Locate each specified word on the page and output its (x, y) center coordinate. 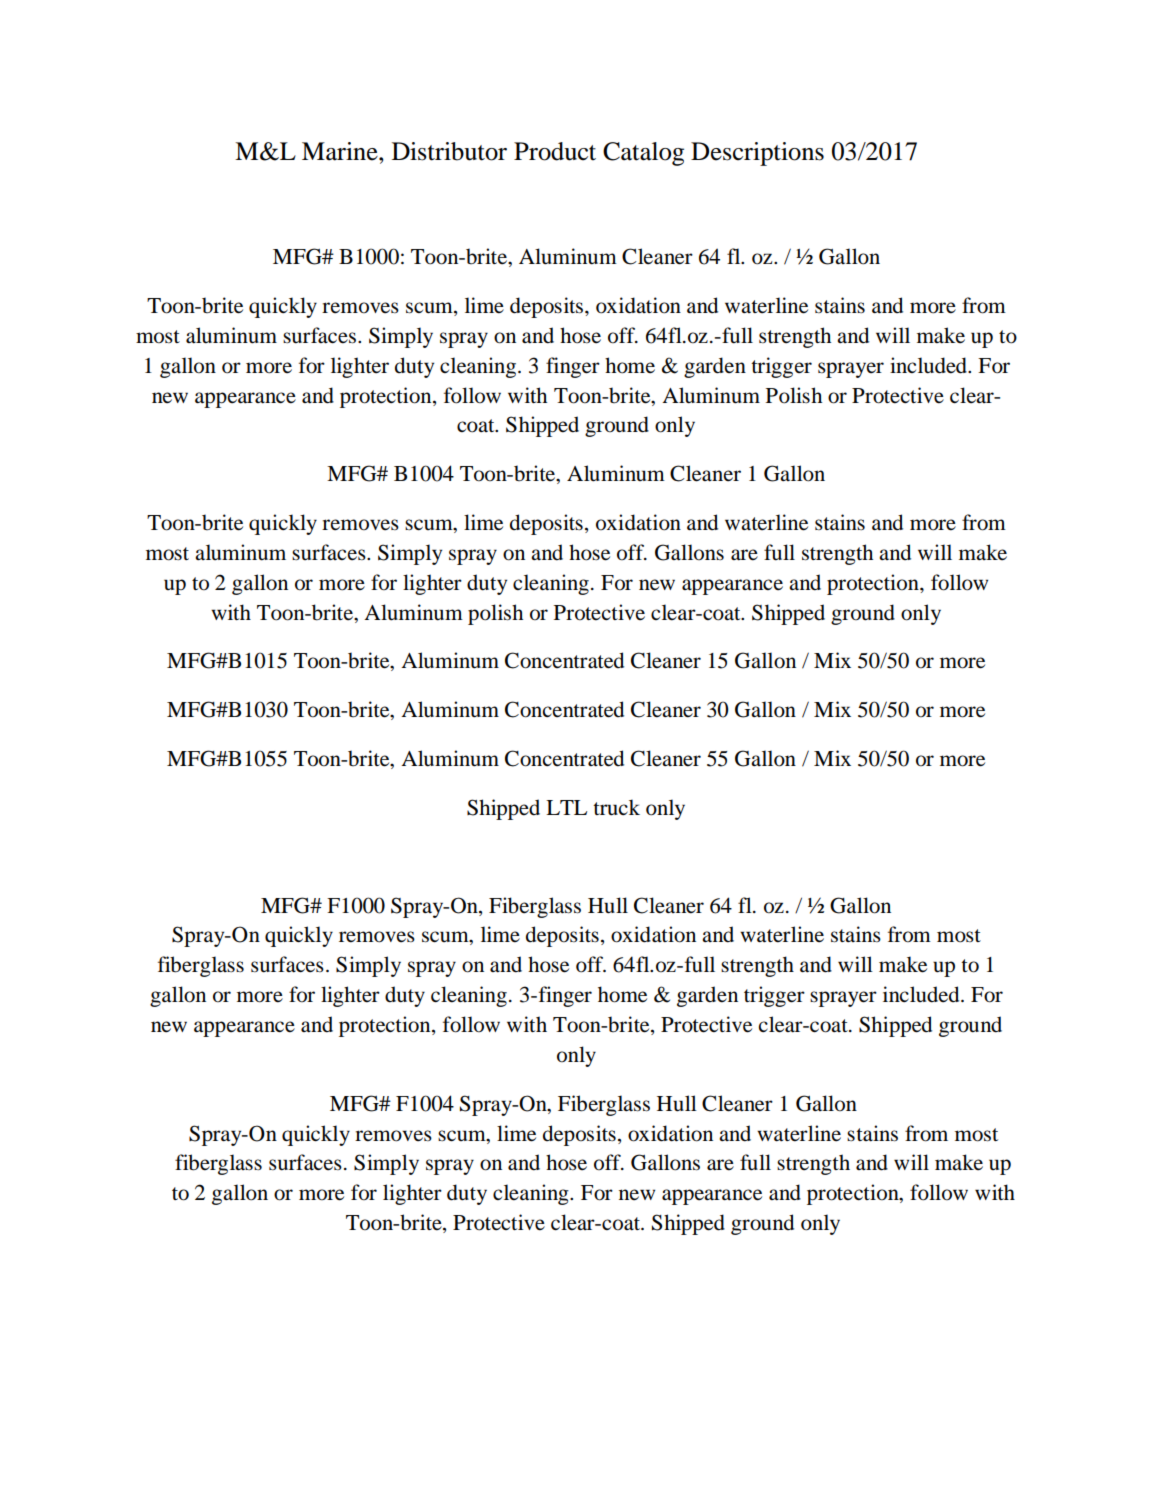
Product (555, 151)
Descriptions (757, 154)
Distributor (449, 151)
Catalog (643, 154)
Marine (341, 151)
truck (616, 807)
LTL (566, 807)
